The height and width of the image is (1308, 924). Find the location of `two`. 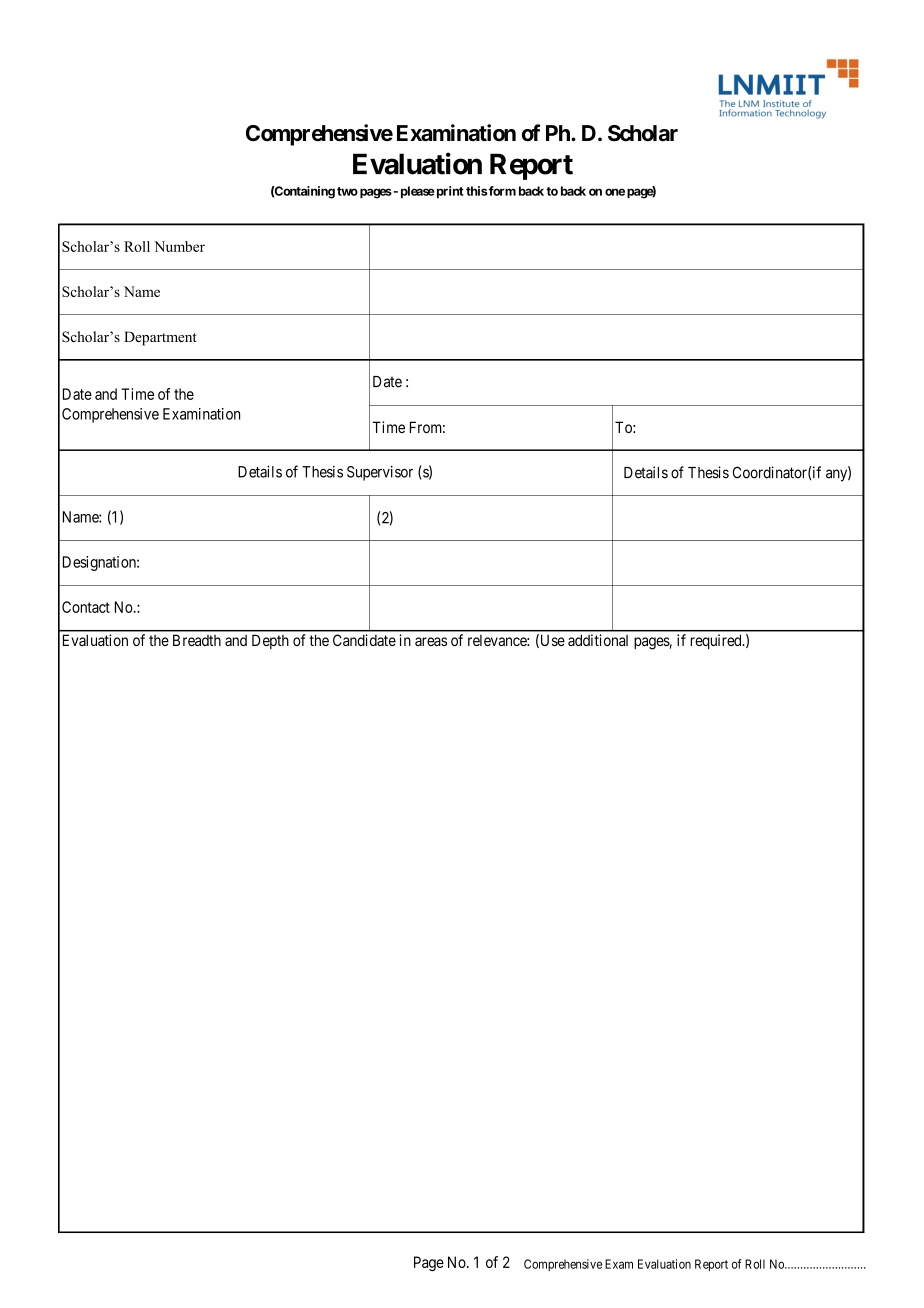

two is located at coordinates (347, 191).
